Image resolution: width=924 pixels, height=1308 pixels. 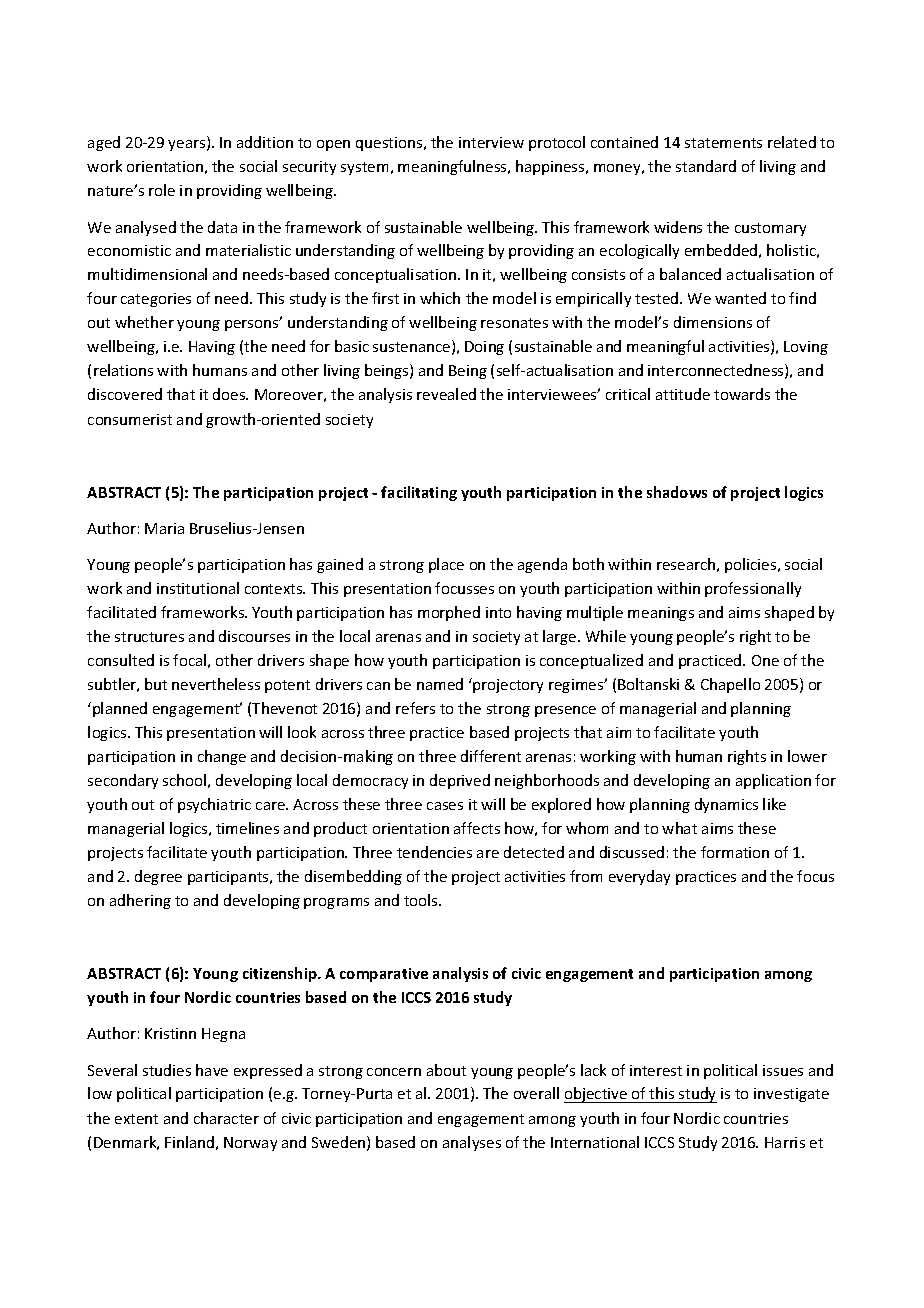 I want to click on formation, so click(x=735, y=852).
